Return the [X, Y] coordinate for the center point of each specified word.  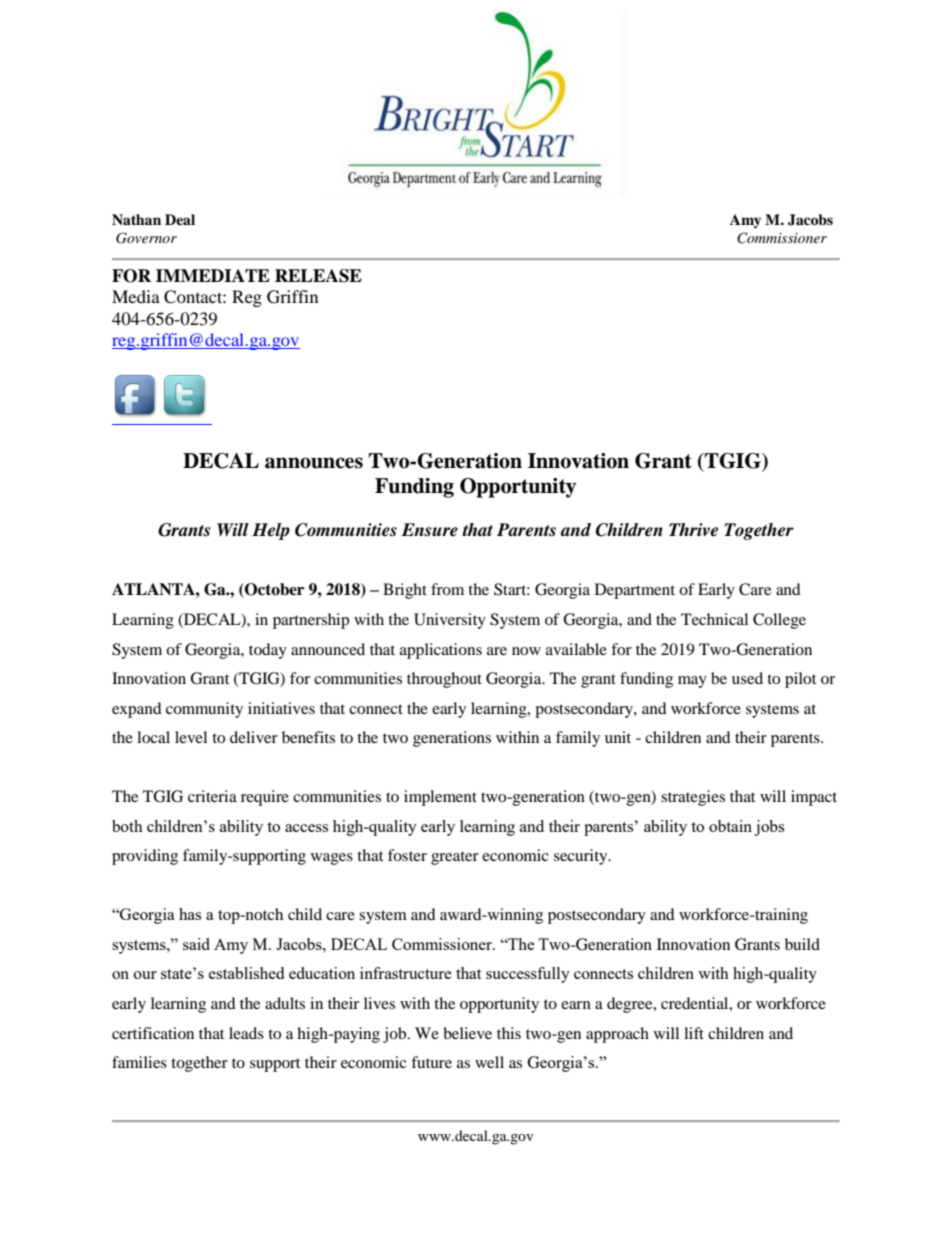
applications [441, 651]
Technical [714, 619]
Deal [180, 219]
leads [246, 1033]
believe [467, 1033]
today [268, 651]
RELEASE [318, 276]
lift [694, 1033]
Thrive [693, 530]
